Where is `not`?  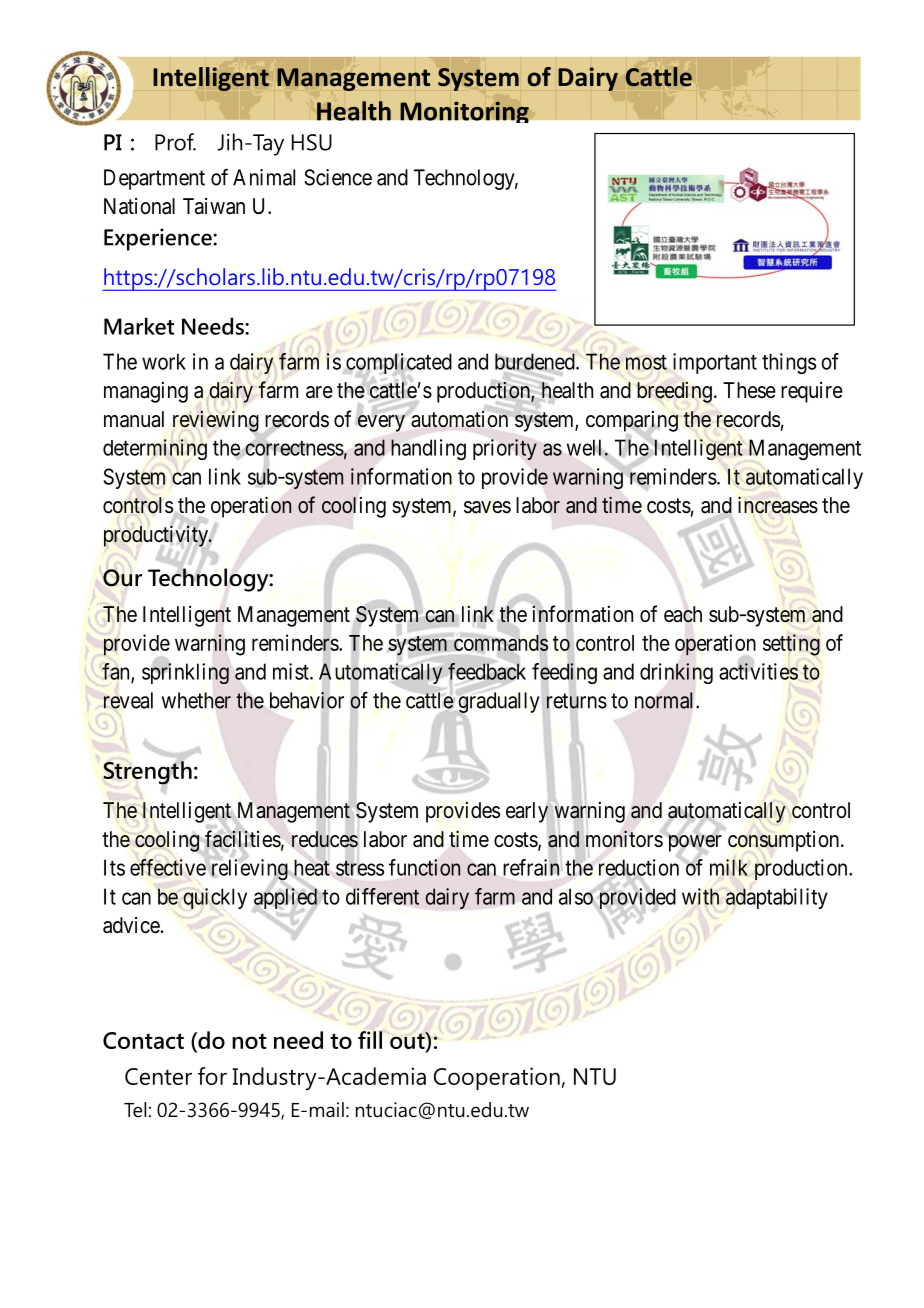
not is located at coordinates (249, 1041).
